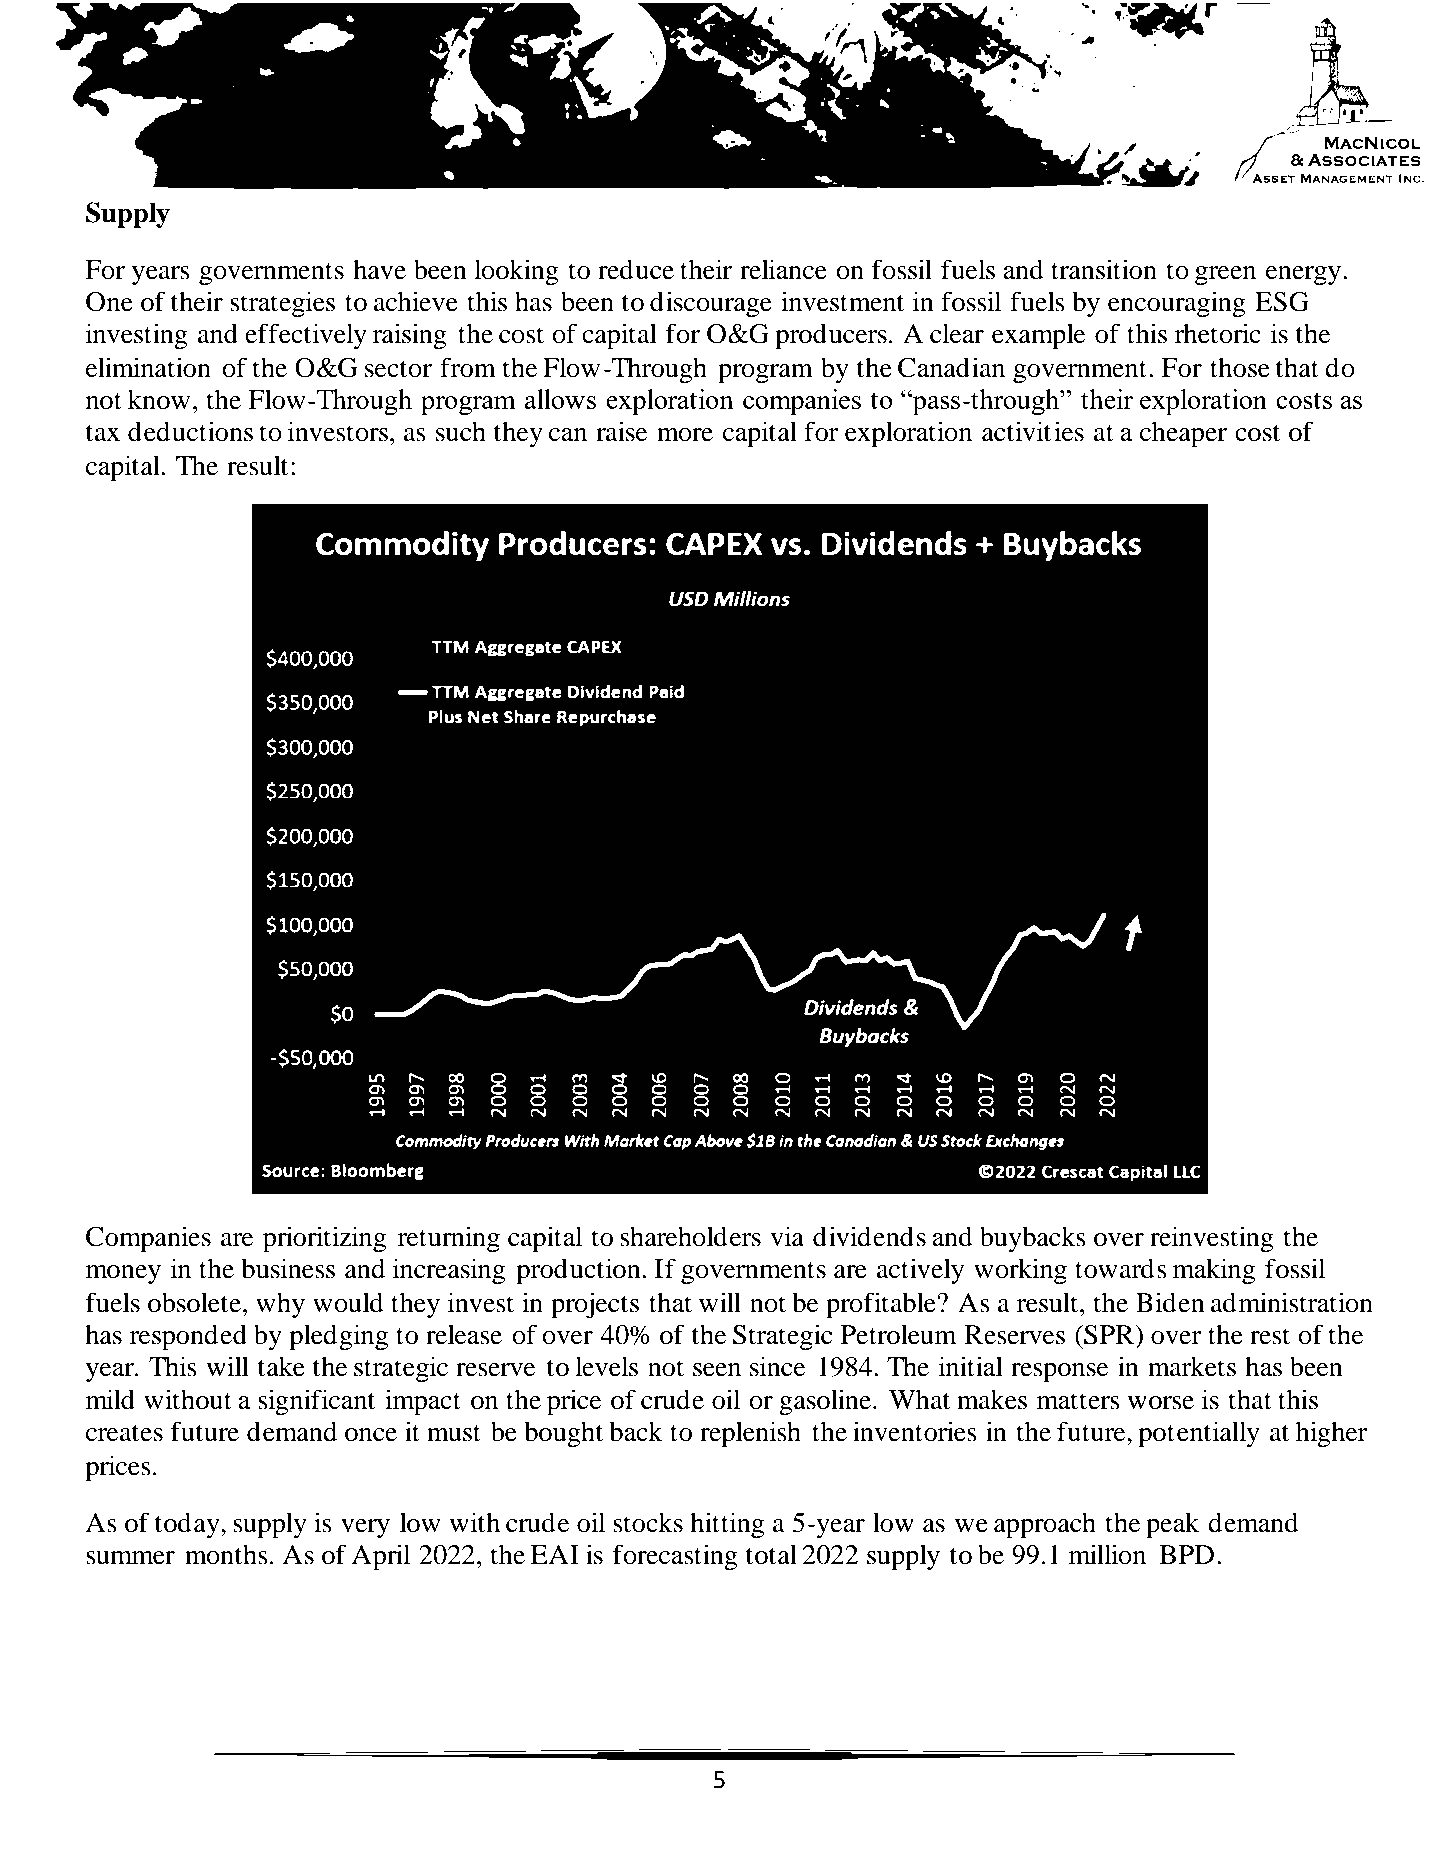  I want to click on shareholders, so click(690, 1236).
